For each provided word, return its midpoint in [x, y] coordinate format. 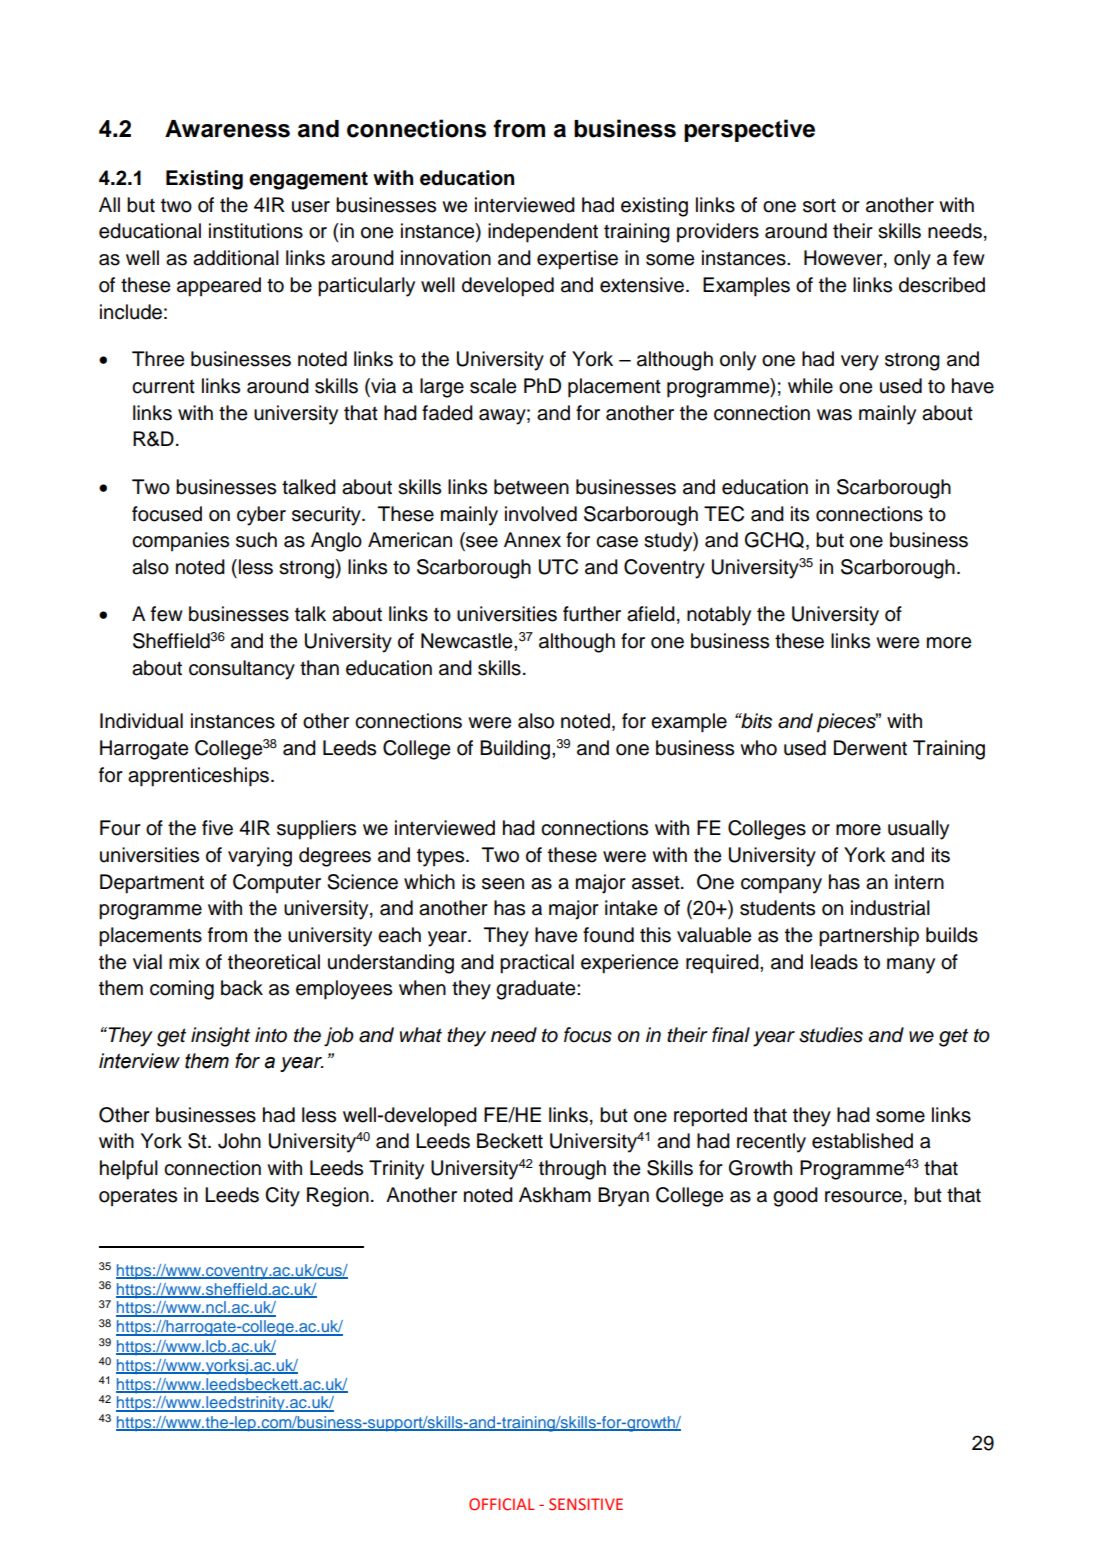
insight [220, 1037]
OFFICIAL [502, 1504]
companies [180, 542]
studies [831, 1035]
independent [543, 233]
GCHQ [774, 540]
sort [819, 205]
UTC [558, 567]
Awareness [227, 129]
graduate [537, 990]
